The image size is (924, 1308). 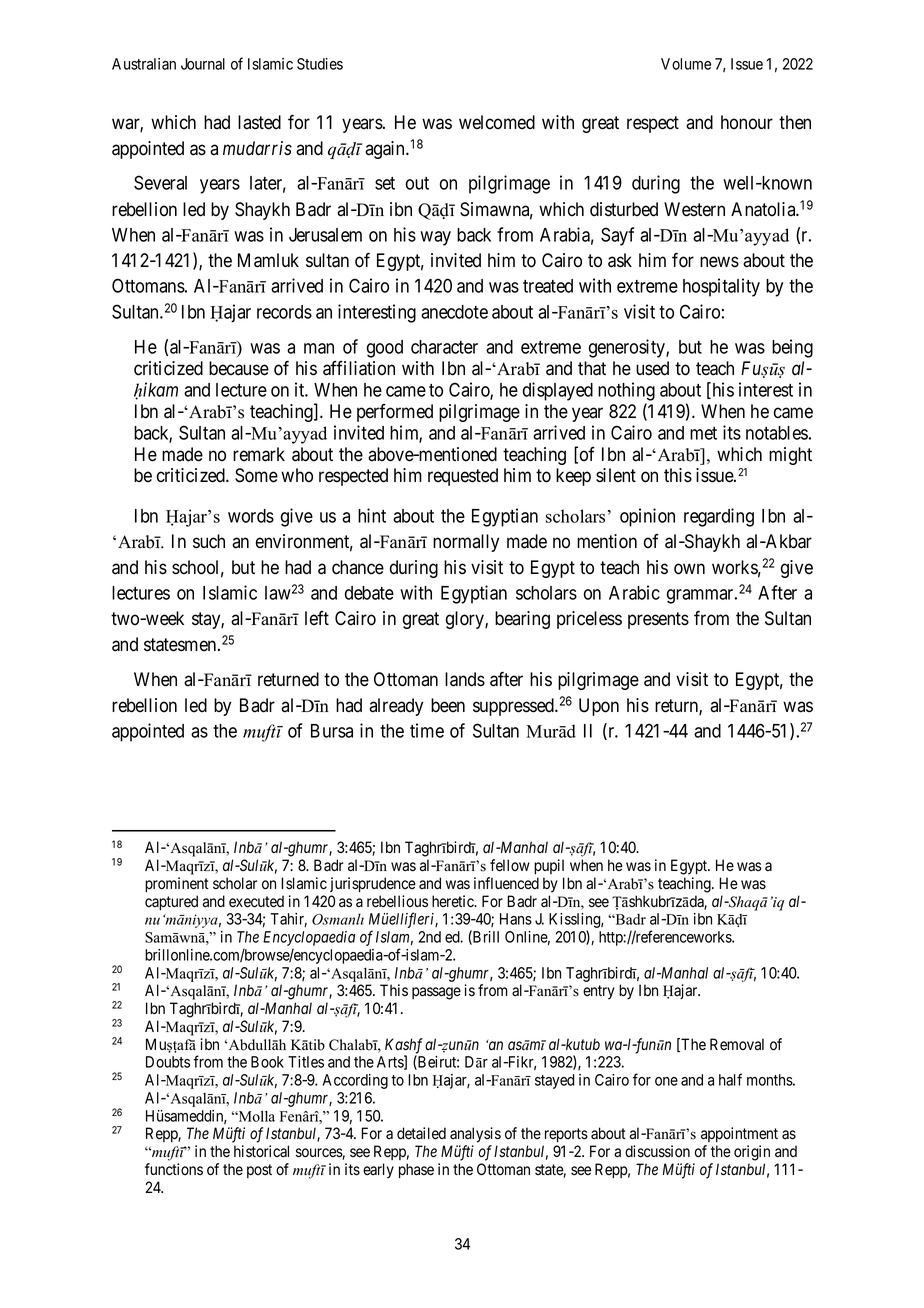 What do you see at coordinates (203, 64) in the screenshot?
I see `Journal` at bounding box center [203, 64].
